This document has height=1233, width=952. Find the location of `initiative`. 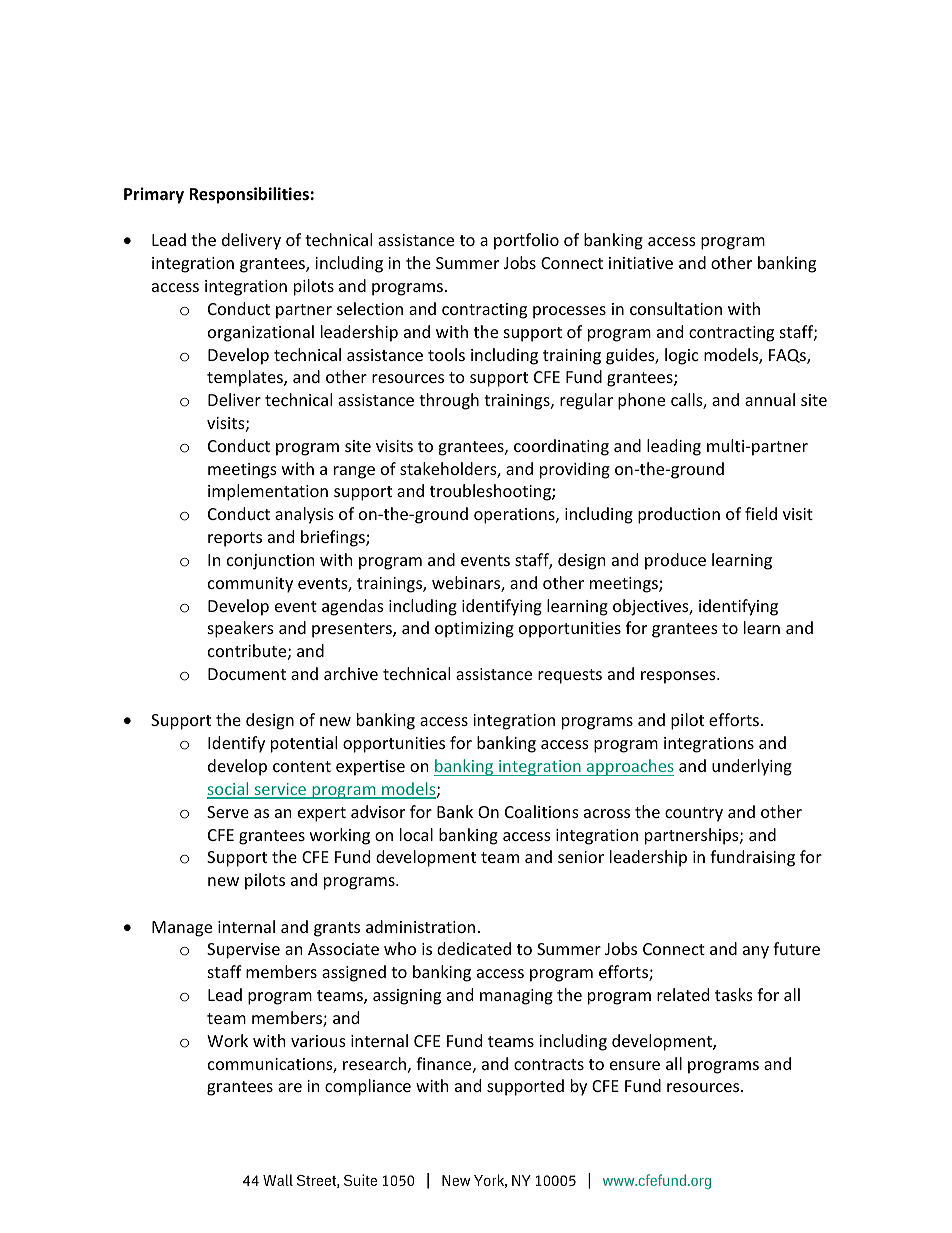

initiative is located at coordinates (641, 263).
